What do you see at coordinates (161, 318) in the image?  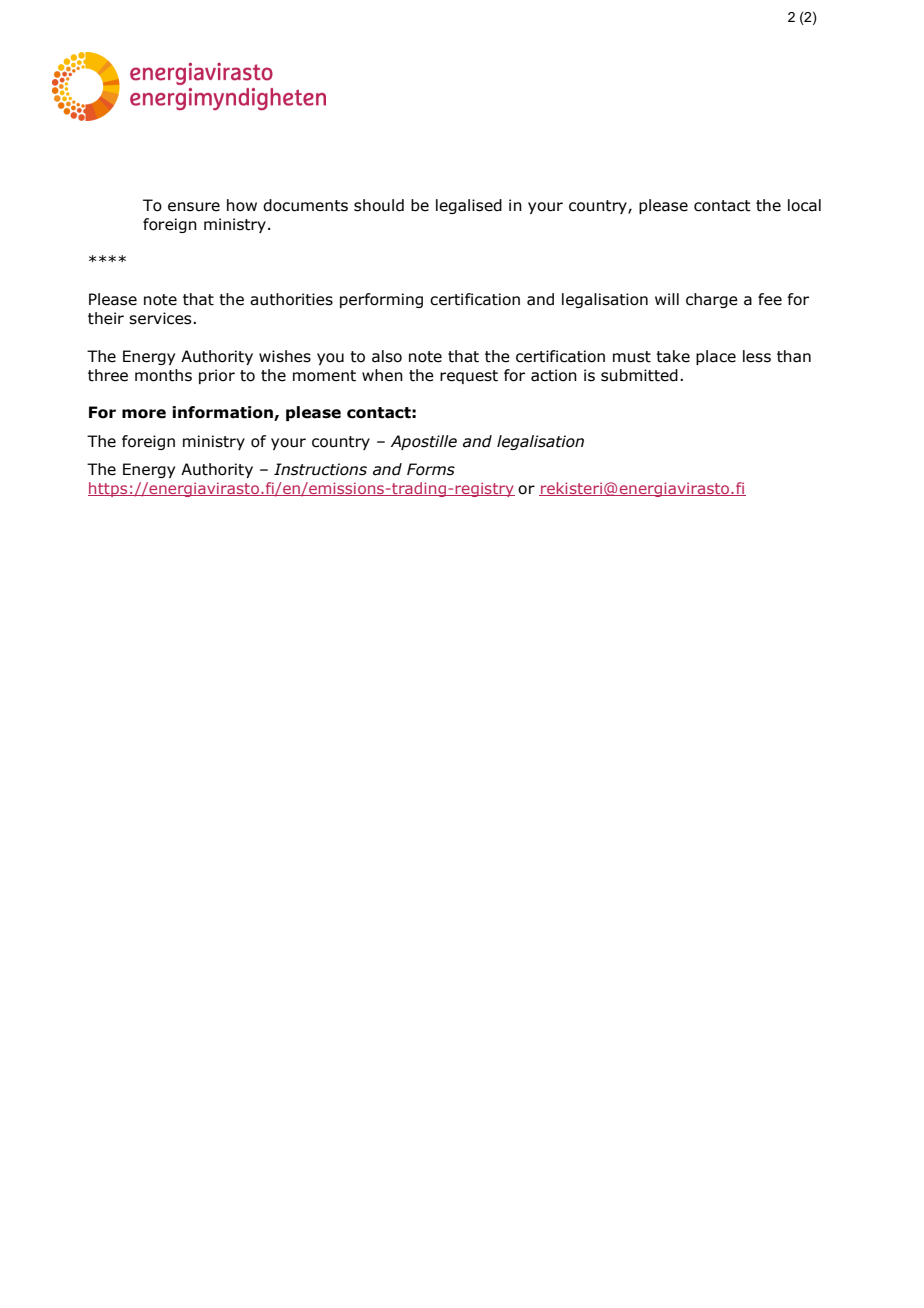 I see `services` at bounding box center [161, 318].
